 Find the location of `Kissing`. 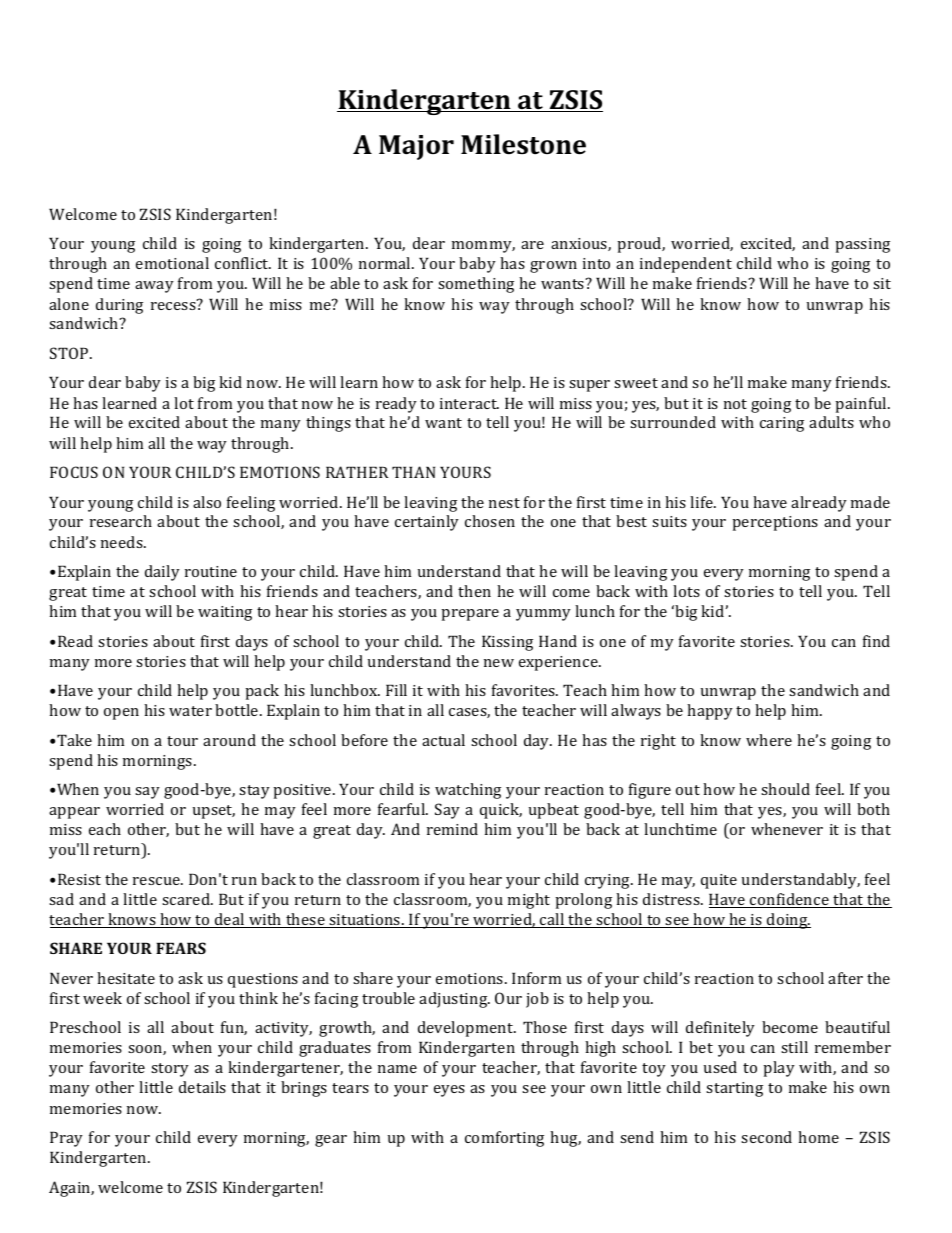

Kissing is located at coordinates (507, 643).
